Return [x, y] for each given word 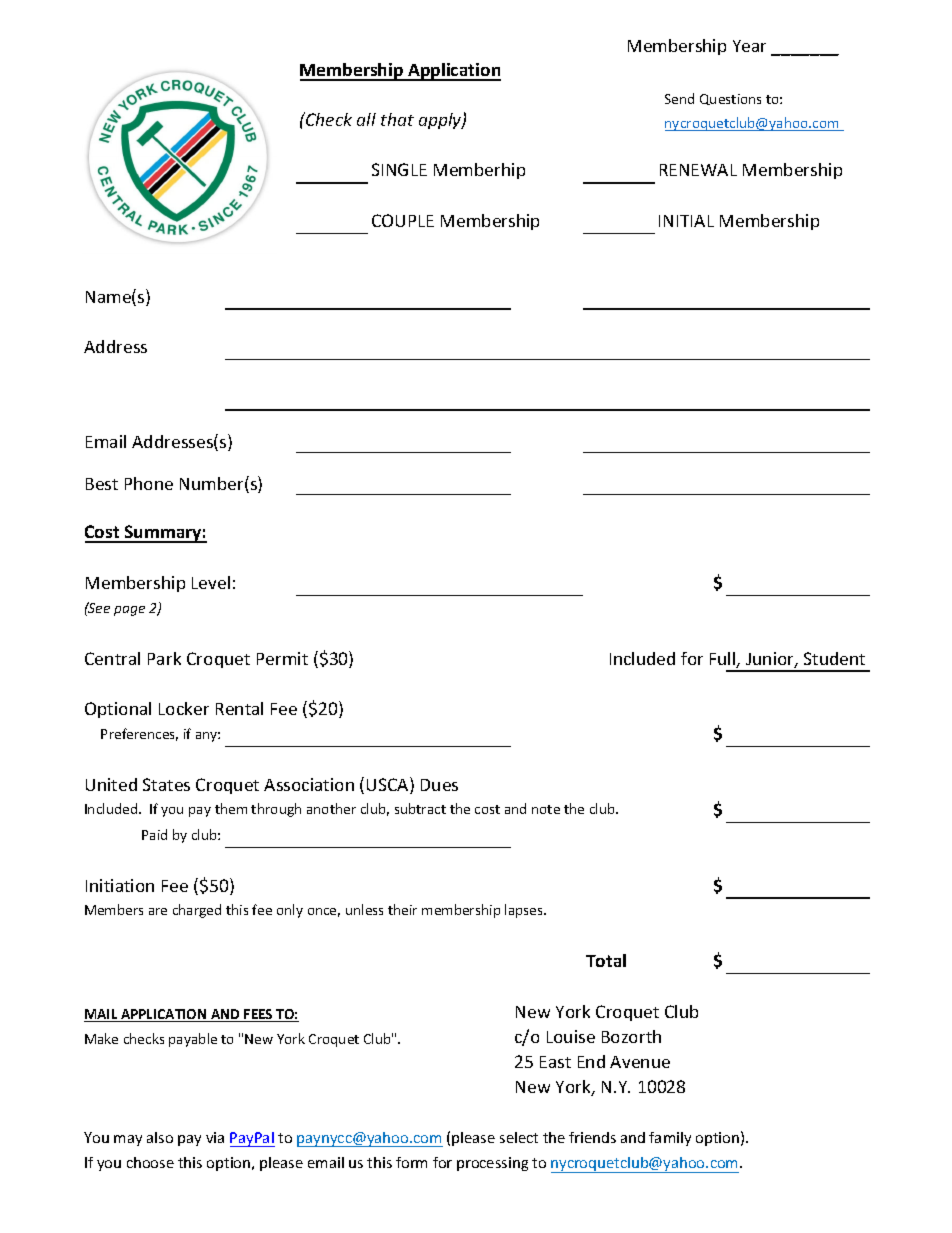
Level [211, 582]
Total [606, 960]
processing [492, 1164]
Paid [154, 834]
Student [834, 658]
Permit [282, 658]
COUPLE [403, 220]
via [215, 1137]
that [397, 119]
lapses [525, 911]
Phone [149, 483]
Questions [730, 99]
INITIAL [686, 221]
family [670, 1139]
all [366, 119]
